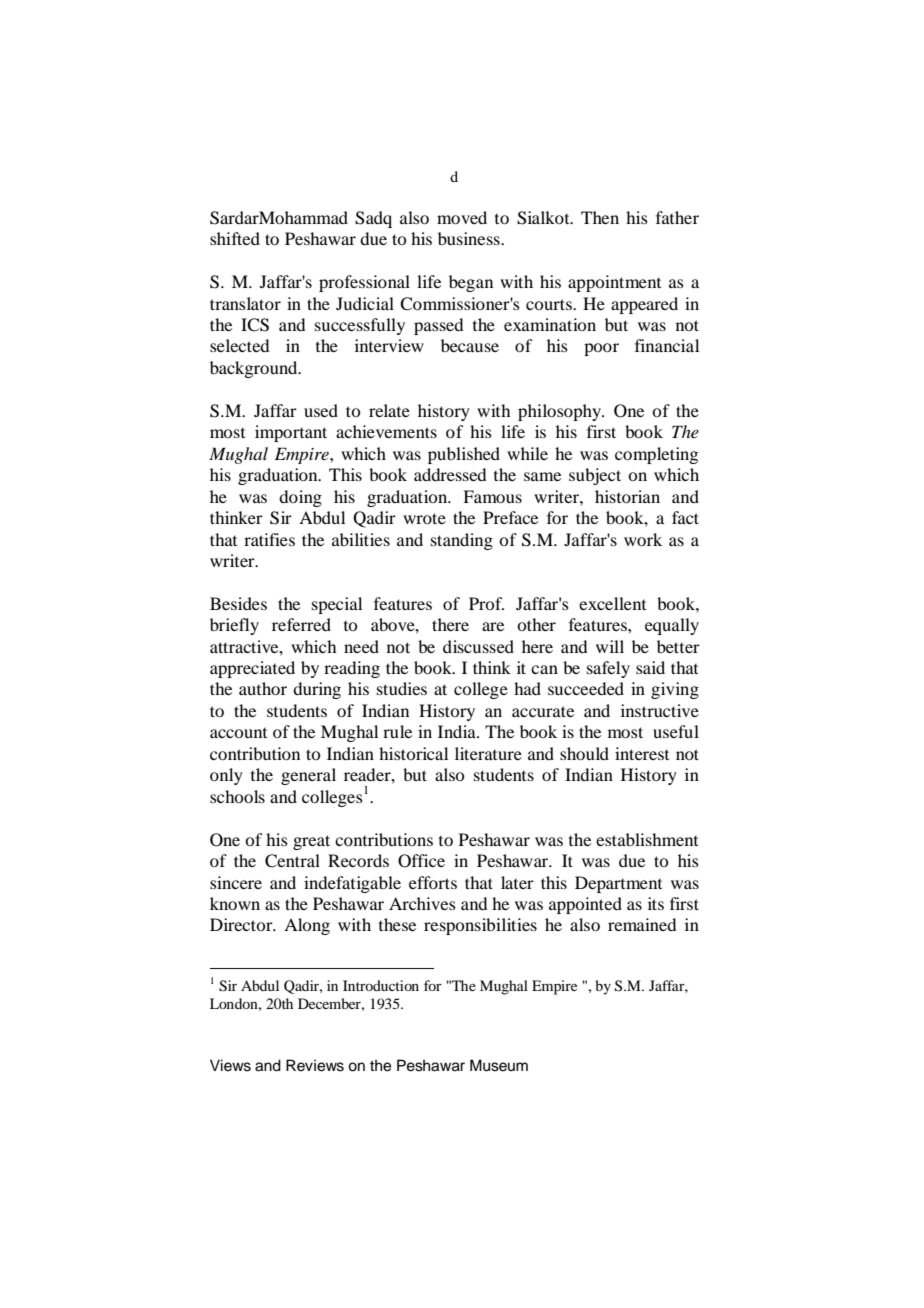 The width and height of the document is (924, 1308). I want to click on shifted, so click(235, 238).
